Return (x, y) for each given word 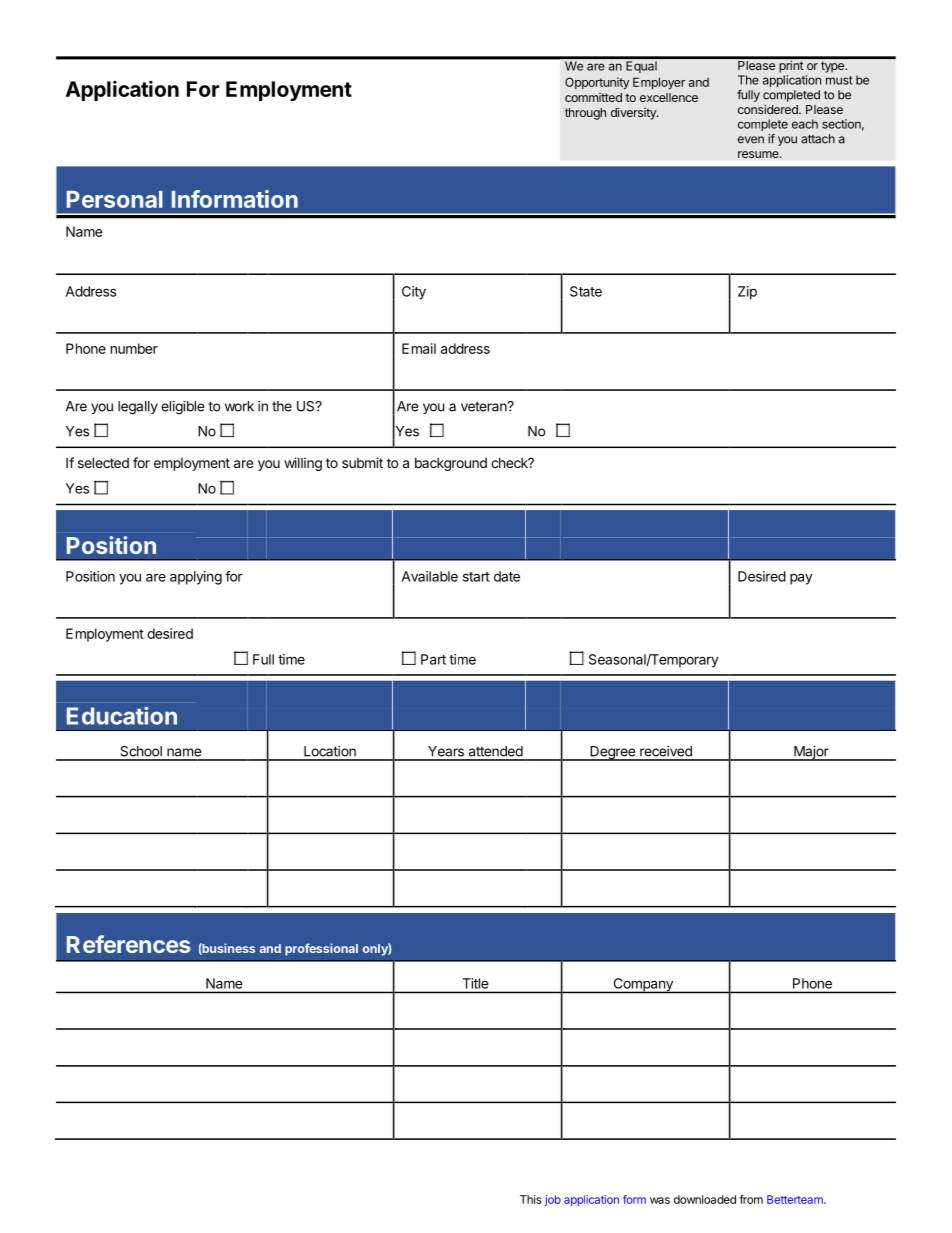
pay (801, 579)
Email (419, 348)
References (129, 944)
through (585, 114)
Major (811, 753)
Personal (115, 199)
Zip (747, 293)
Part (433, 659)
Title (475, 983)
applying (196, 578)
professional (321, 949)
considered (769, 109)
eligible (182, 408)
